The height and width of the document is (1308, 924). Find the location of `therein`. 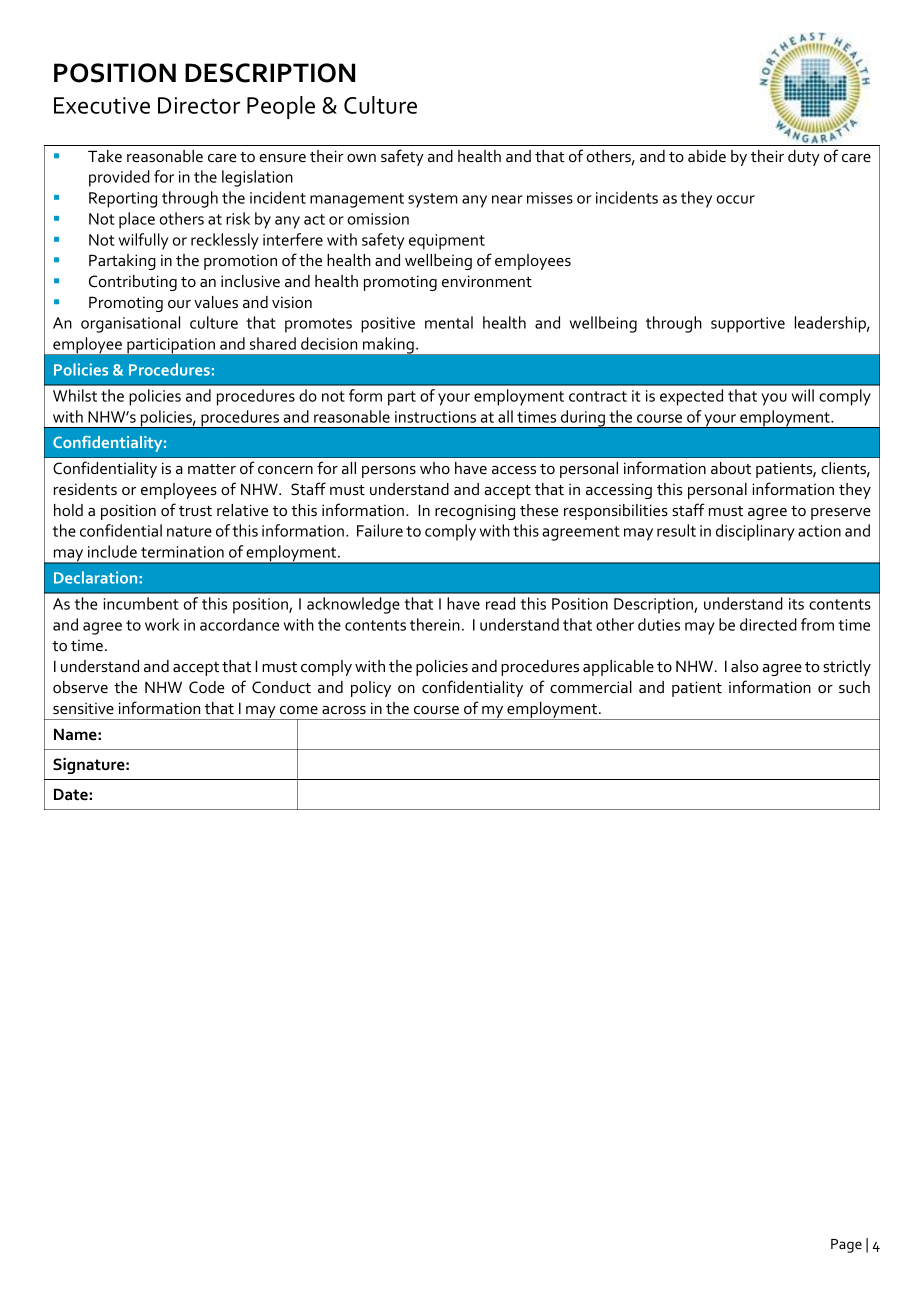

therein is located at coordinates (435, 624).
